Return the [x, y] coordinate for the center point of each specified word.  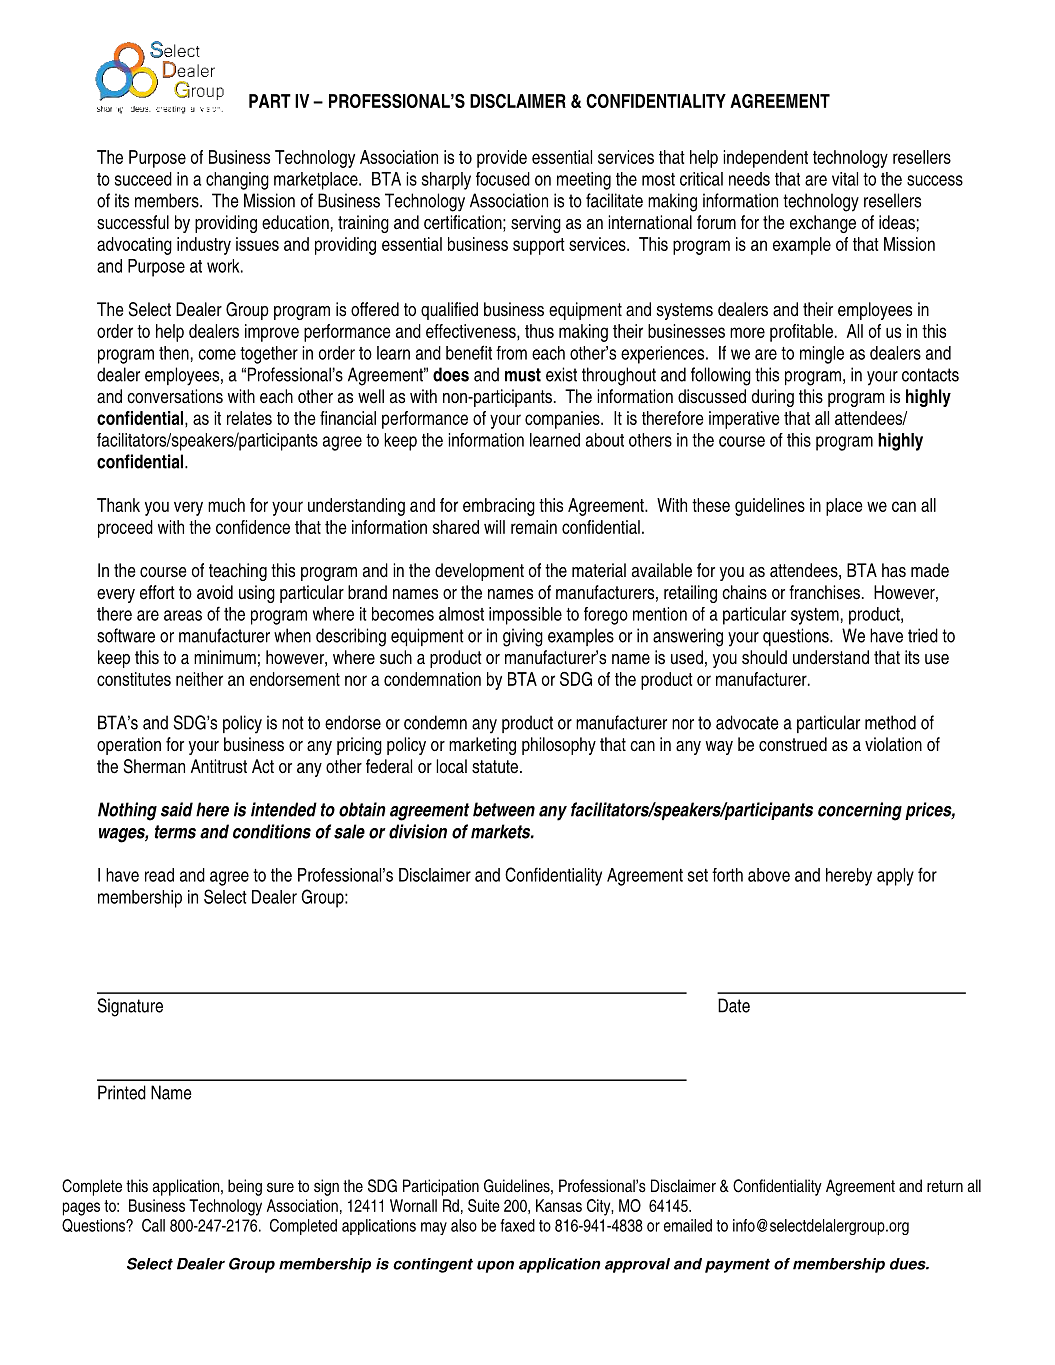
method [890, 722]
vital [845, 179]
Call [153, 1225]
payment [737, 1265]
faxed [517, 1225]
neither [199, 679]
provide [502, 159]
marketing [482, 746]
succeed [143, 179]
